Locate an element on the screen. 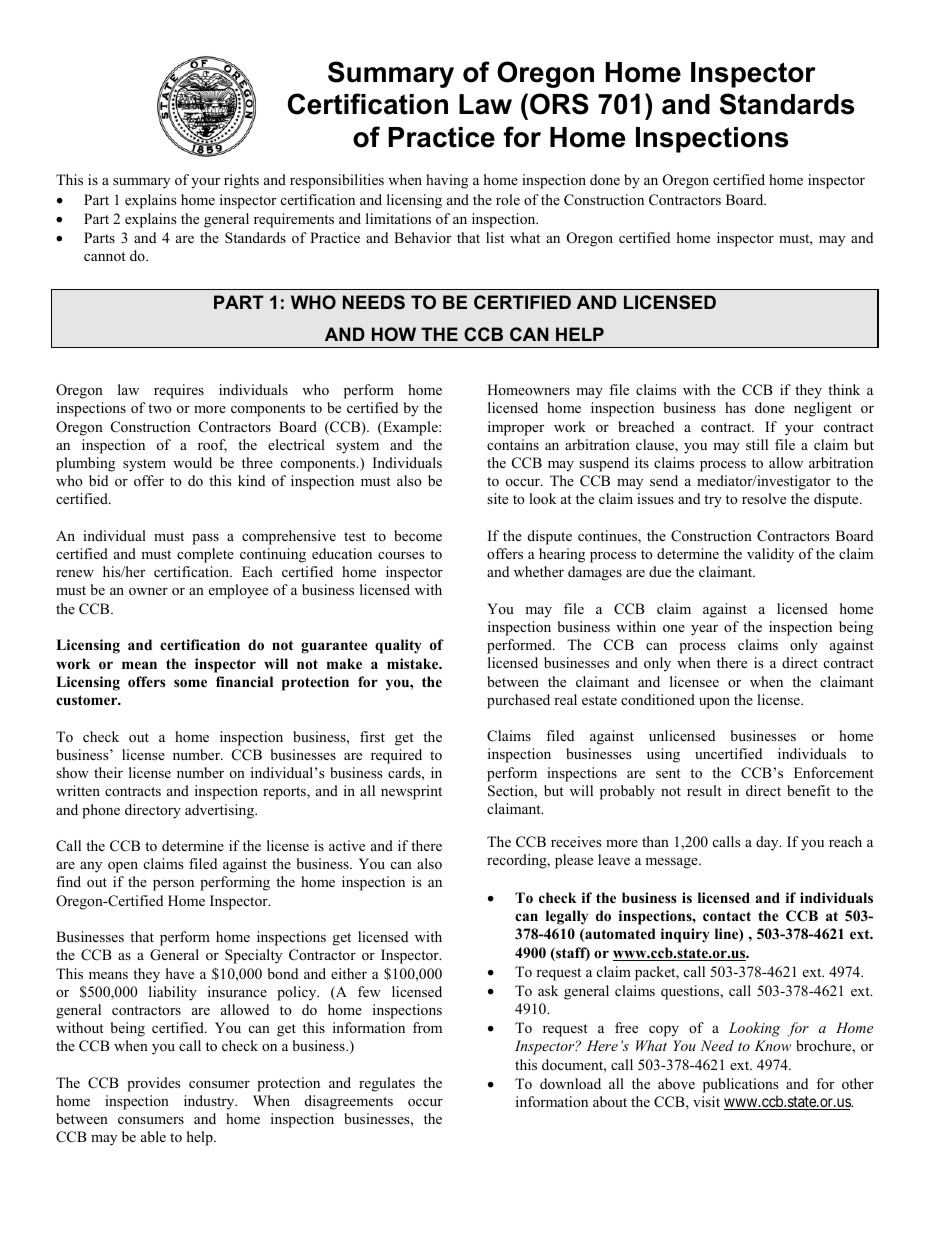  publications is located at coordinates (741, 1085).
